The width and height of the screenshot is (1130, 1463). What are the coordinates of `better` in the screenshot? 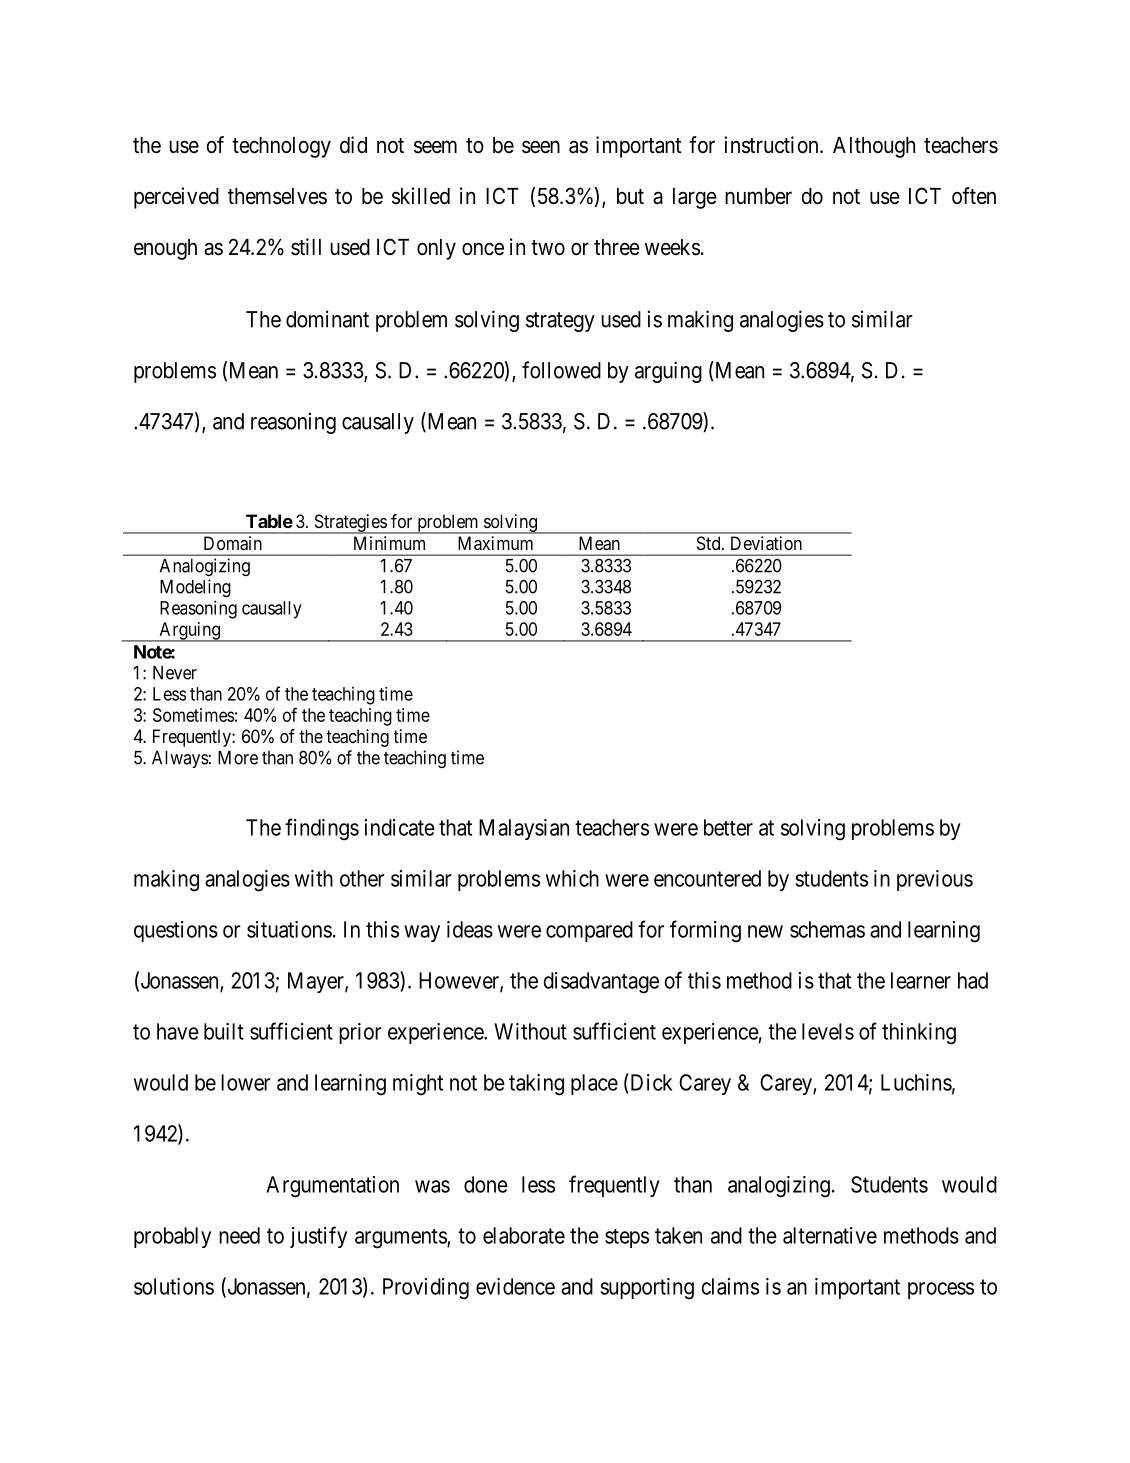 It's located at (728, 827).
